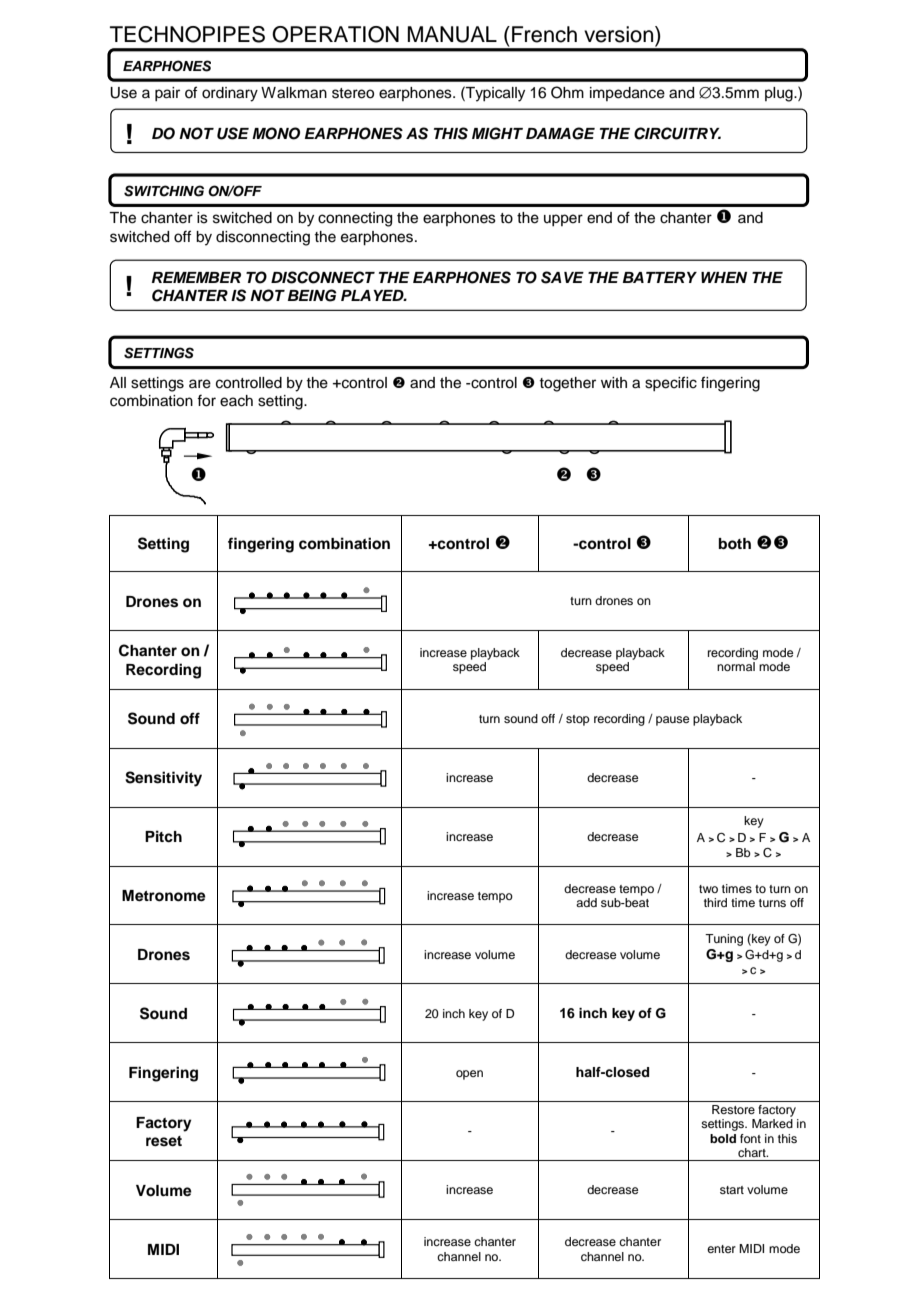 This screenshot has height=1308, width=924. I want to click on Sensitivity, so click(163, 779).
